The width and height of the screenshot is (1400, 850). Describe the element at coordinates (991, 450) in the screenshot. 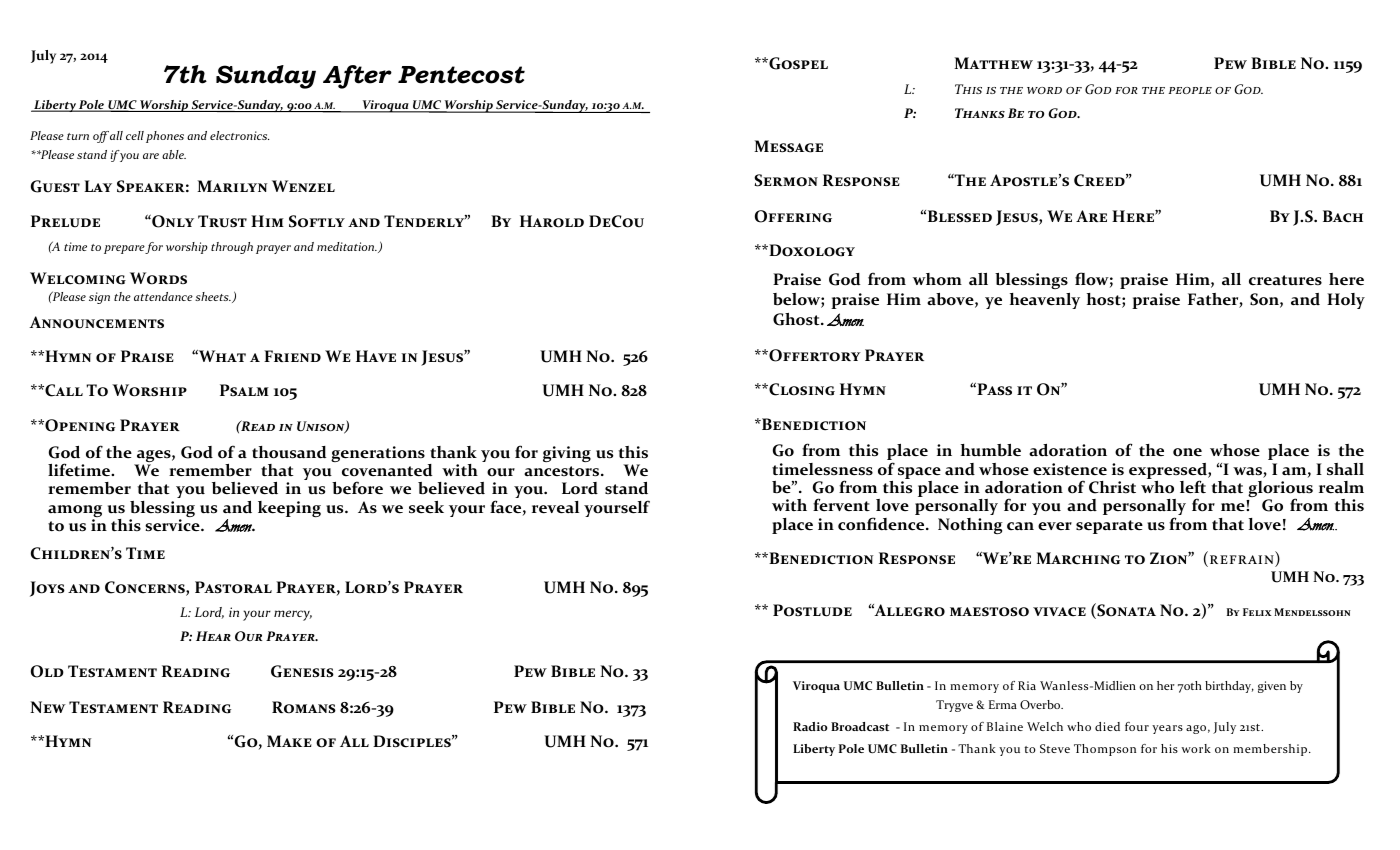

I see `humble` at that location.
